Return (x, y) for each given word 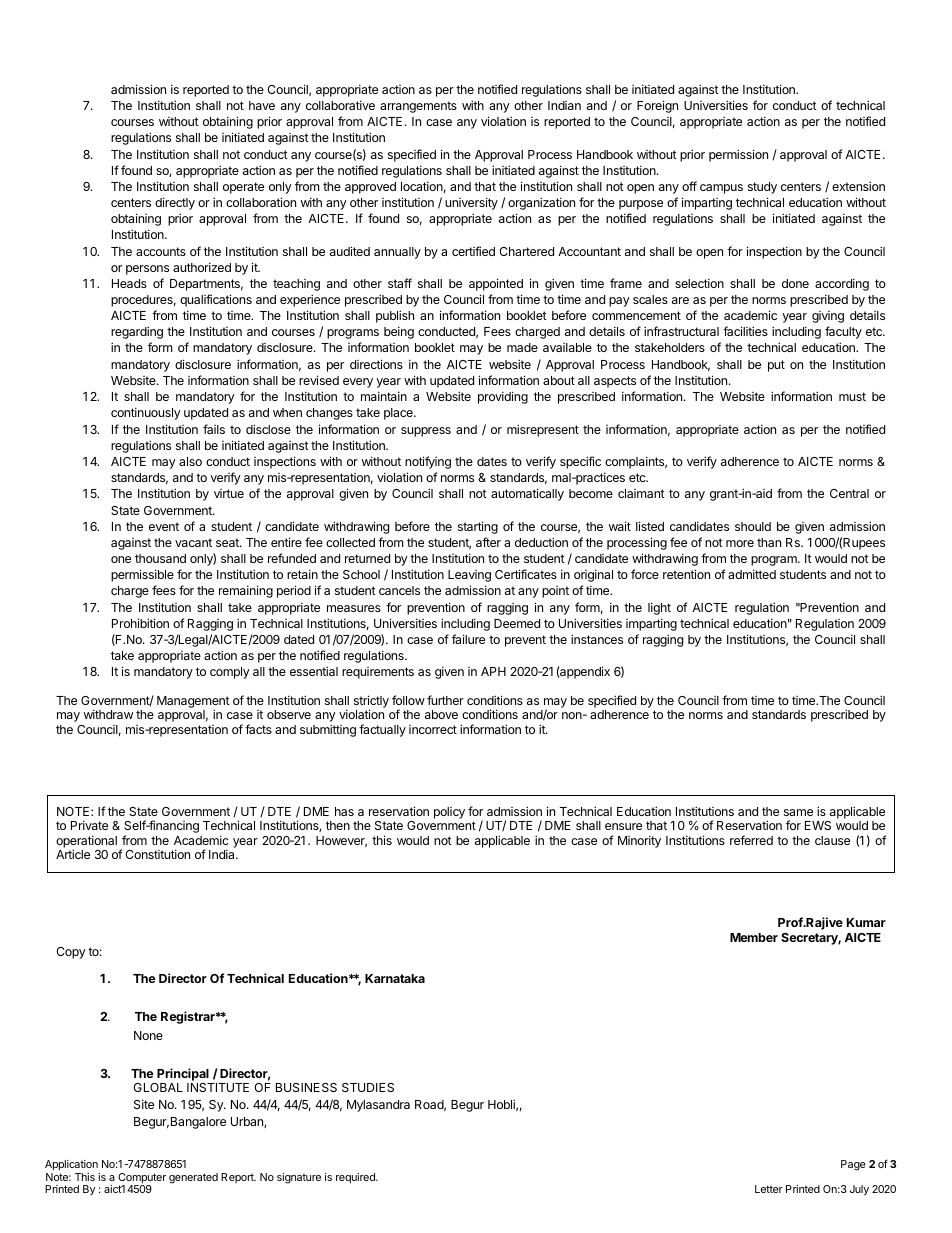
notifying (428, 462)
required (356, 1178)
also (190, 461)
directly (175, 203)
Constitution (157, 854)
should (753, 526)
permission (738, 155)
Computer (142, 1179)
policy (449, 813)
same (798, 812)
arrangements (418, 107)
